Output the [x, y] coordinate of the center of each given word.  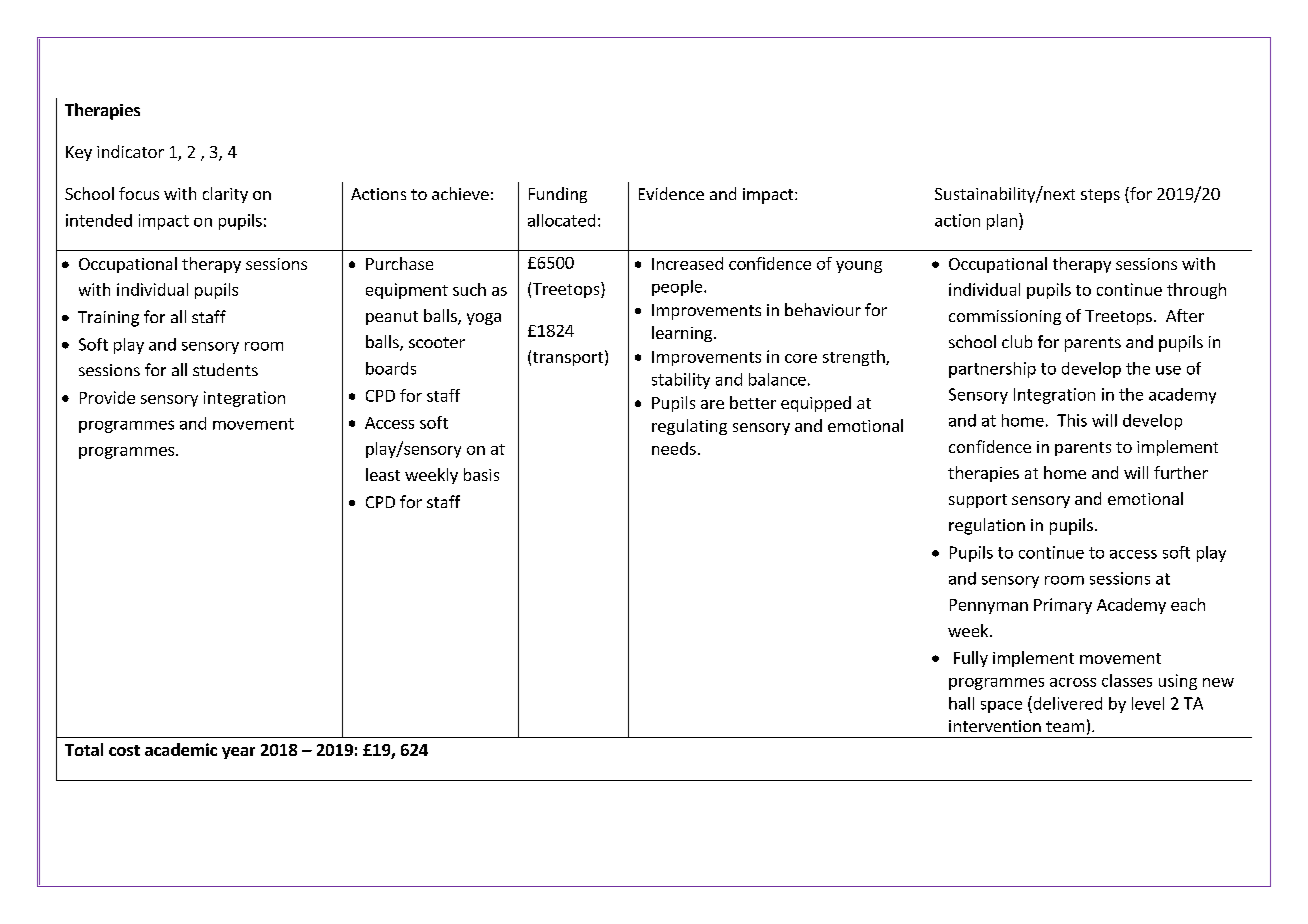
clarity [225, 195]
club [1017, 341]
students [225, 369]
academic [181, 749]
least [383, 474]
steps [1100, 196]
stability [681, 381]
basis [481, 474]
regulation [987, 526]
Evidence [671, 193]
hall [961, 703]
